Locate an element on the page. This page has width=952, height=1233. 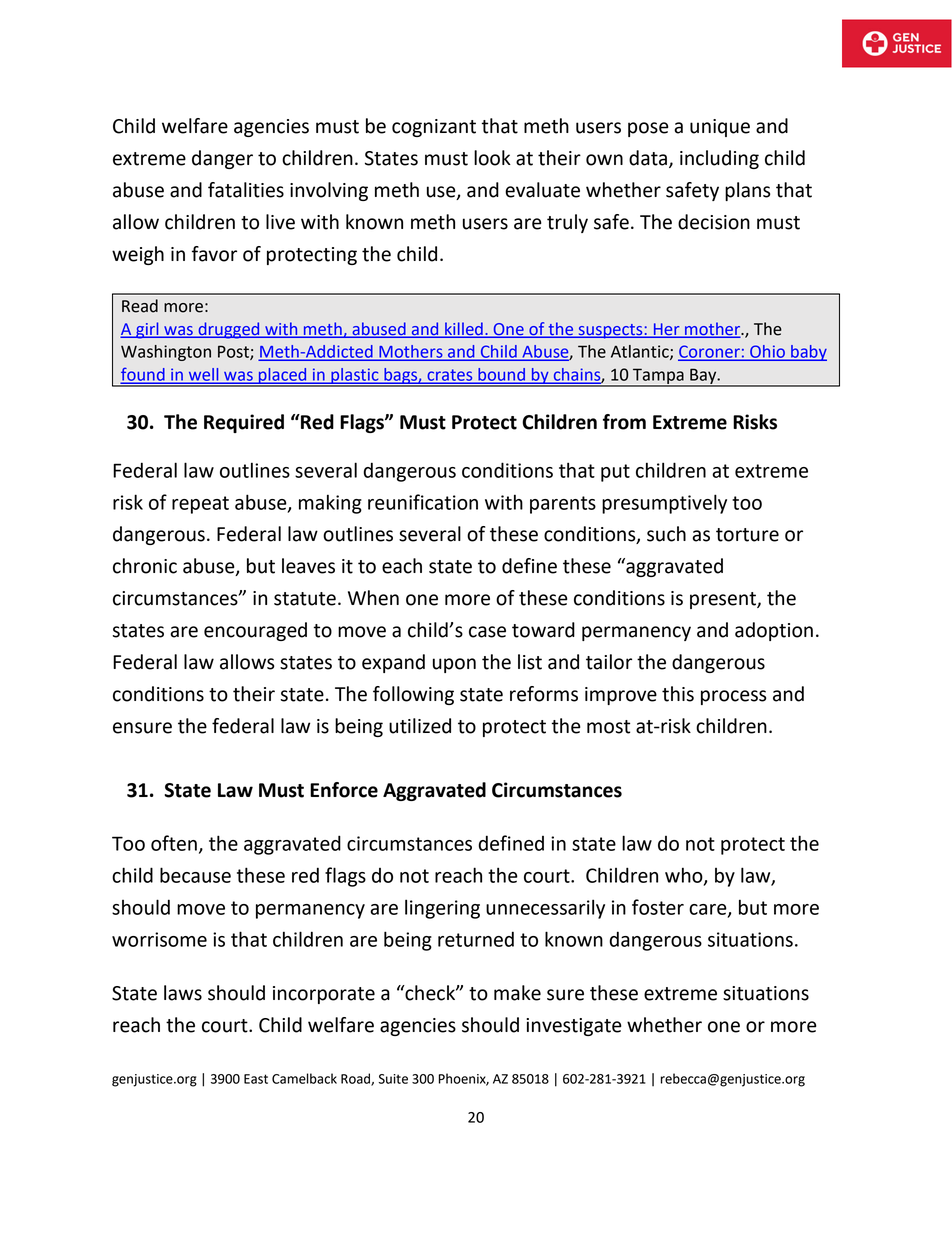
case is located at coordinates (487, 632).
